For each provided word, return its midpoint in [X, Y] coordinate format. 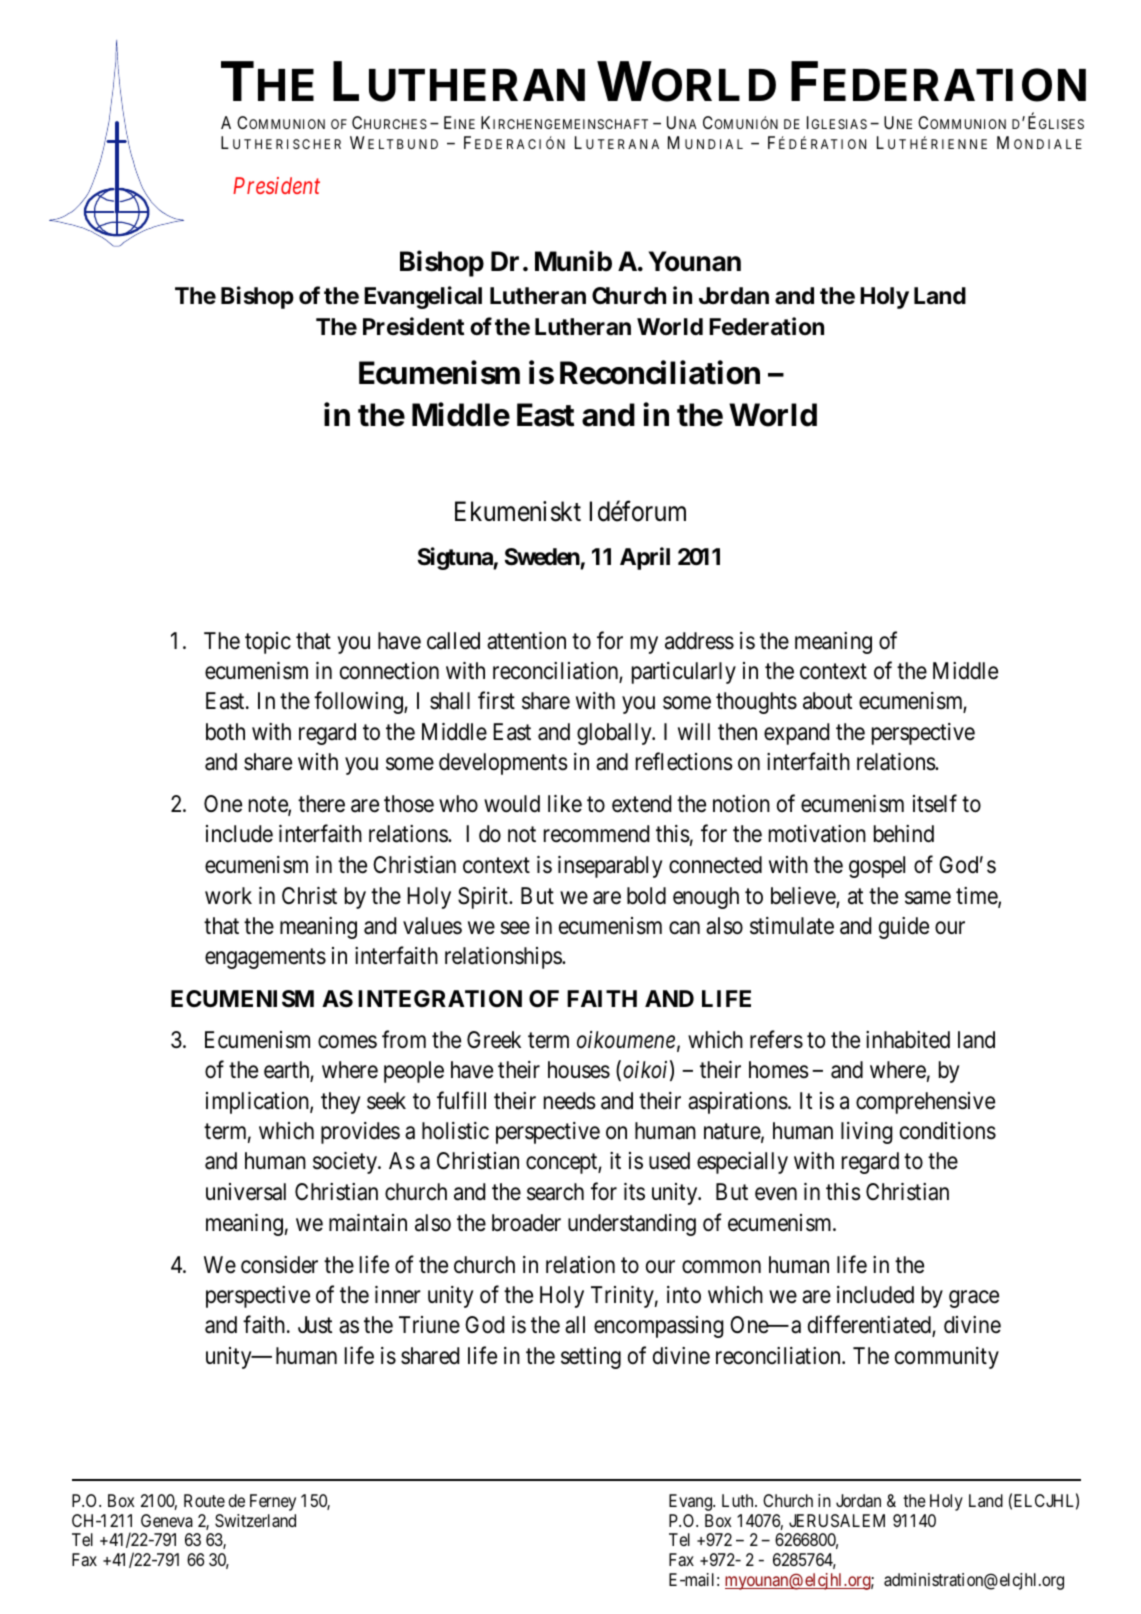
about [827, 701]
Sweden [542, 557]
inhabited [908, 1040]
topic [268, 643]
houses [579, 1070]
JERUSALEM [837, 1520]
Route [204, 1500]
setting [591, 1358]
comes [347, 1042]
